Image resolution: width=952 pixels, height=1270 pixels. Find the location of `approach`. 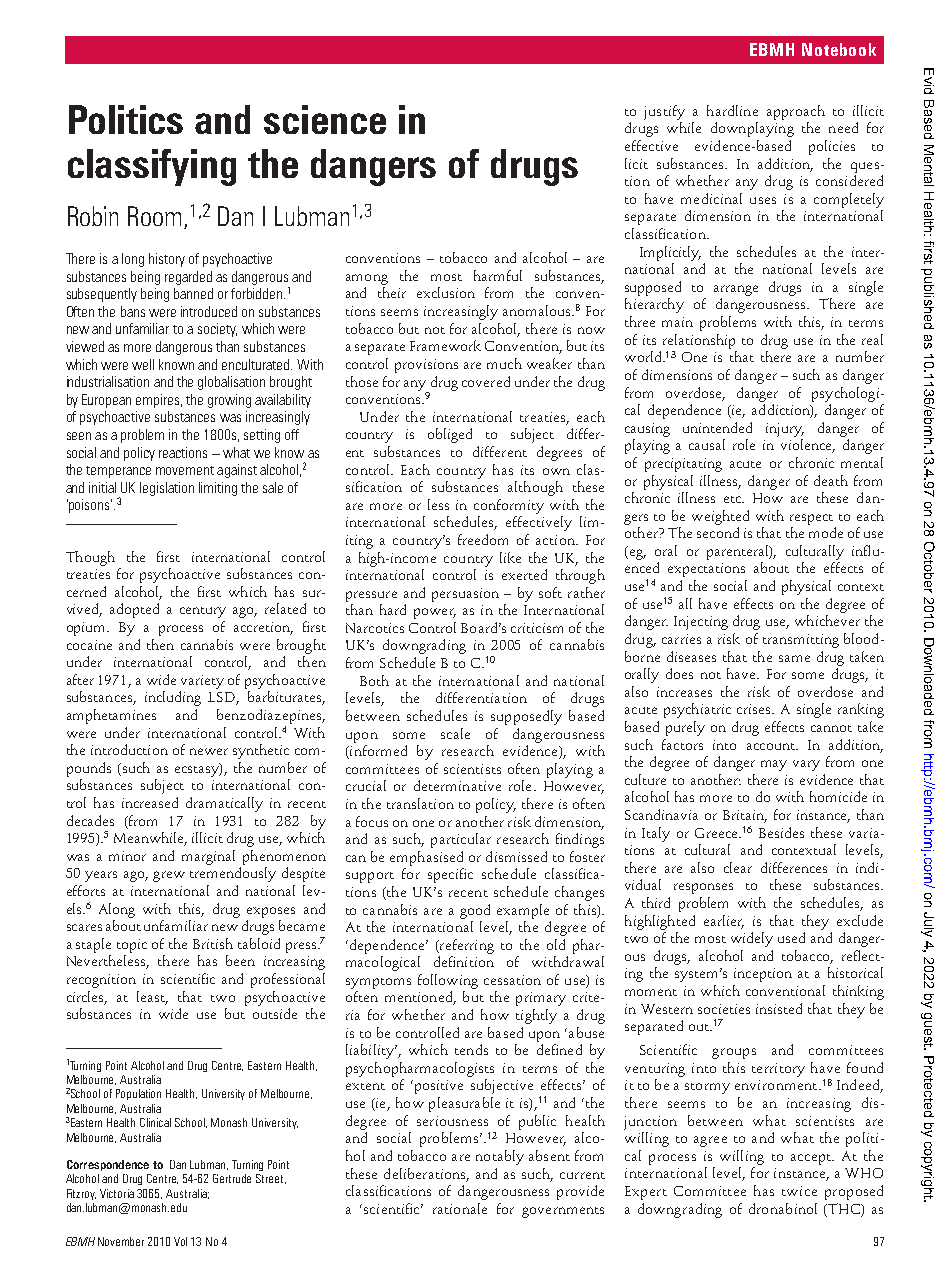

approach is located at coordinates (796, 112).
